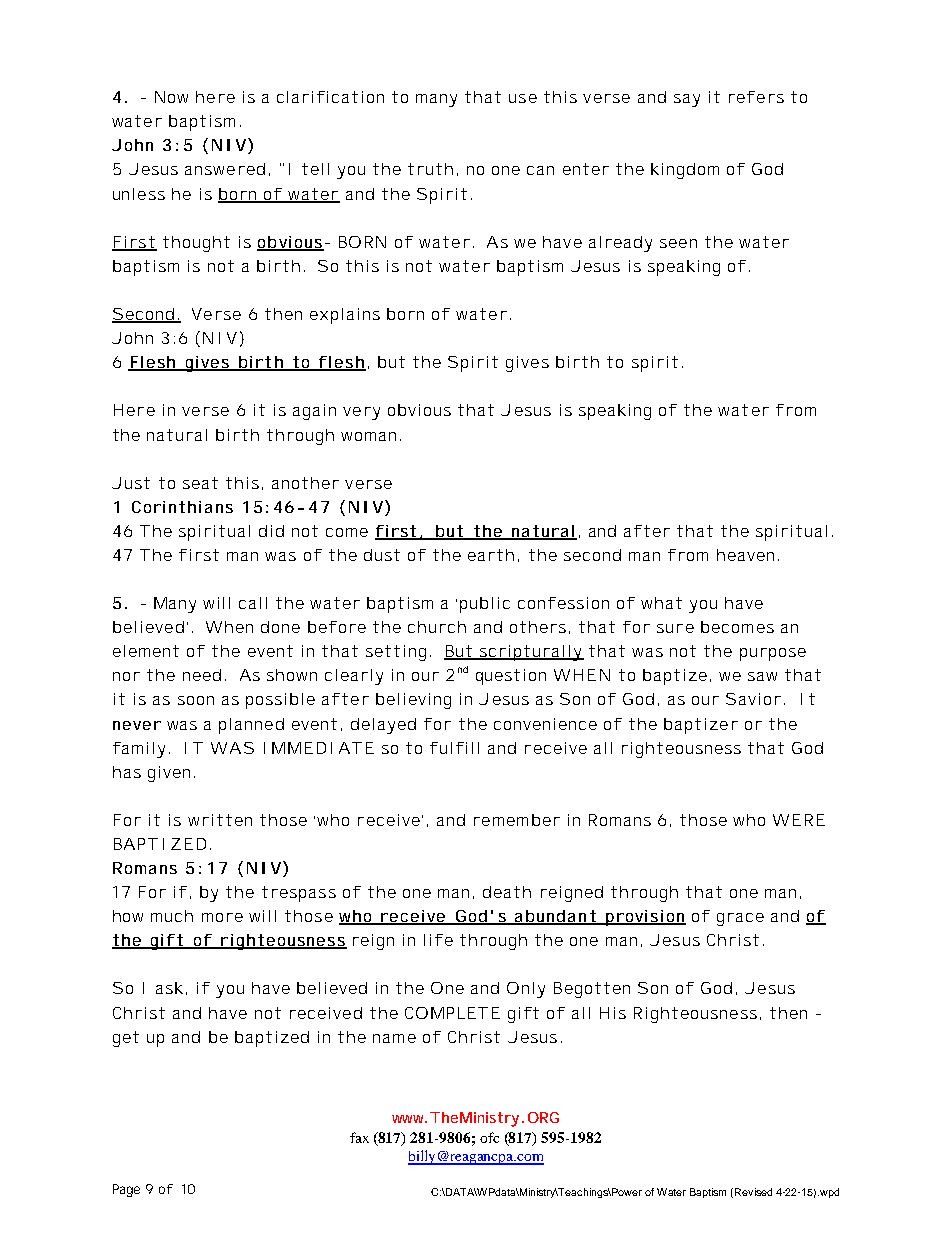  Describe the element at coordinates (675, 628) in the screenshot. I see `sure` at that location.
